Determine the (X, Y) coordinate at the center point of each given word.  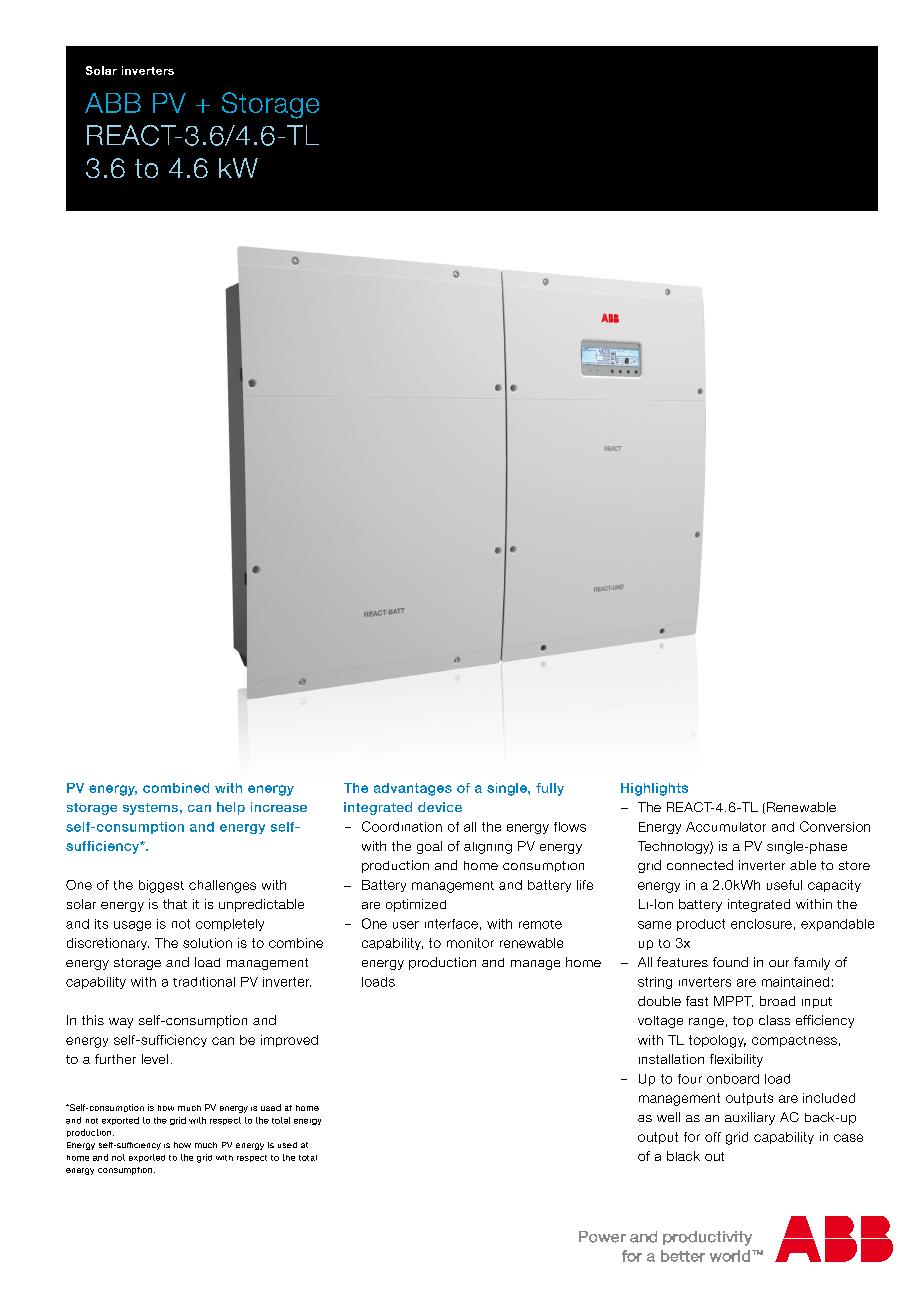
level (155, 1059)
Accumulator (726, 827)
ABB (113, 103)
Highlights (654, 789)
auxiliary (750, 1118)
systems (150, 809)
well (668, 1117)
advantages (413, 789)
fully (550, 789)
